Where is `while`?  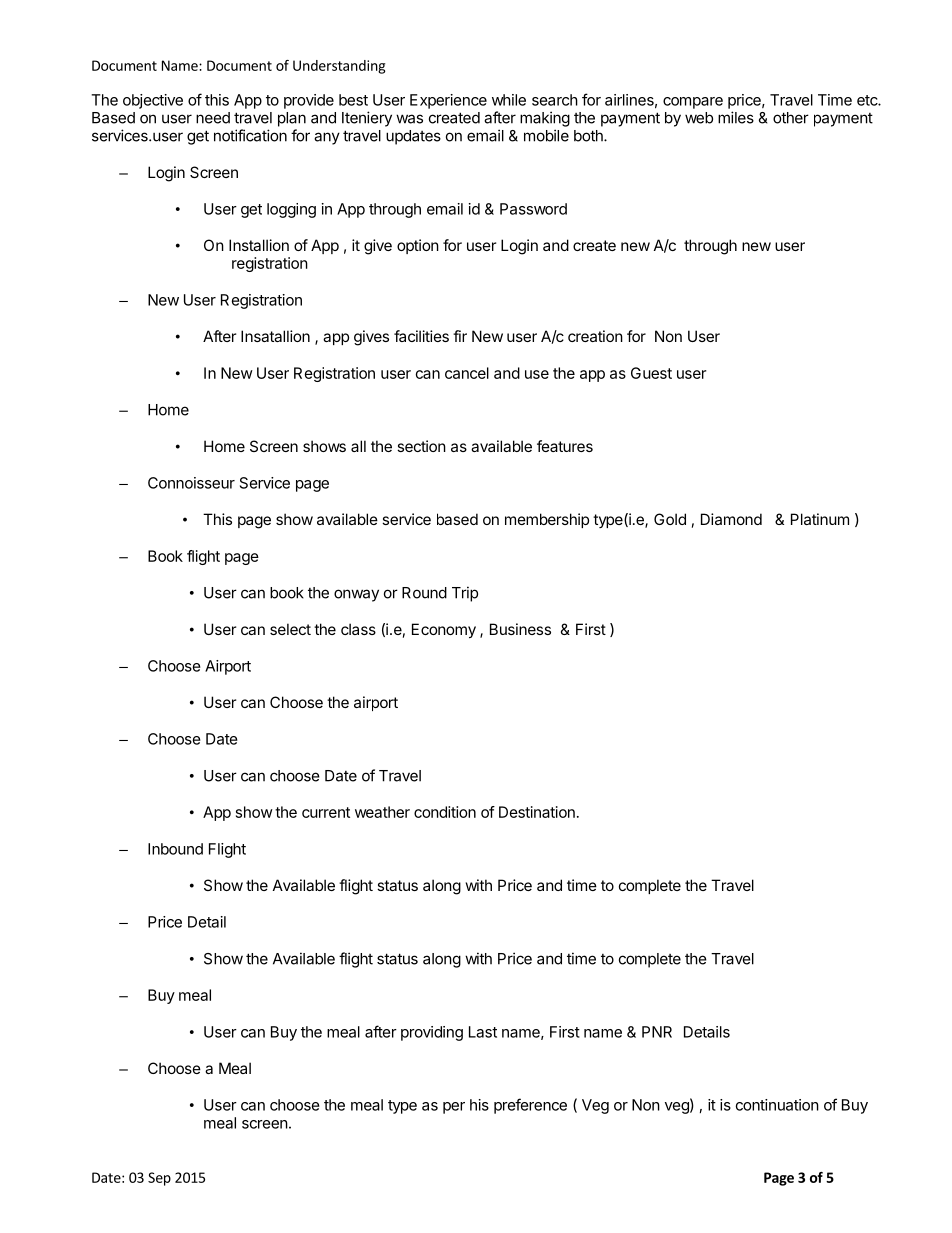
while is located at coordinates (509, 100).
